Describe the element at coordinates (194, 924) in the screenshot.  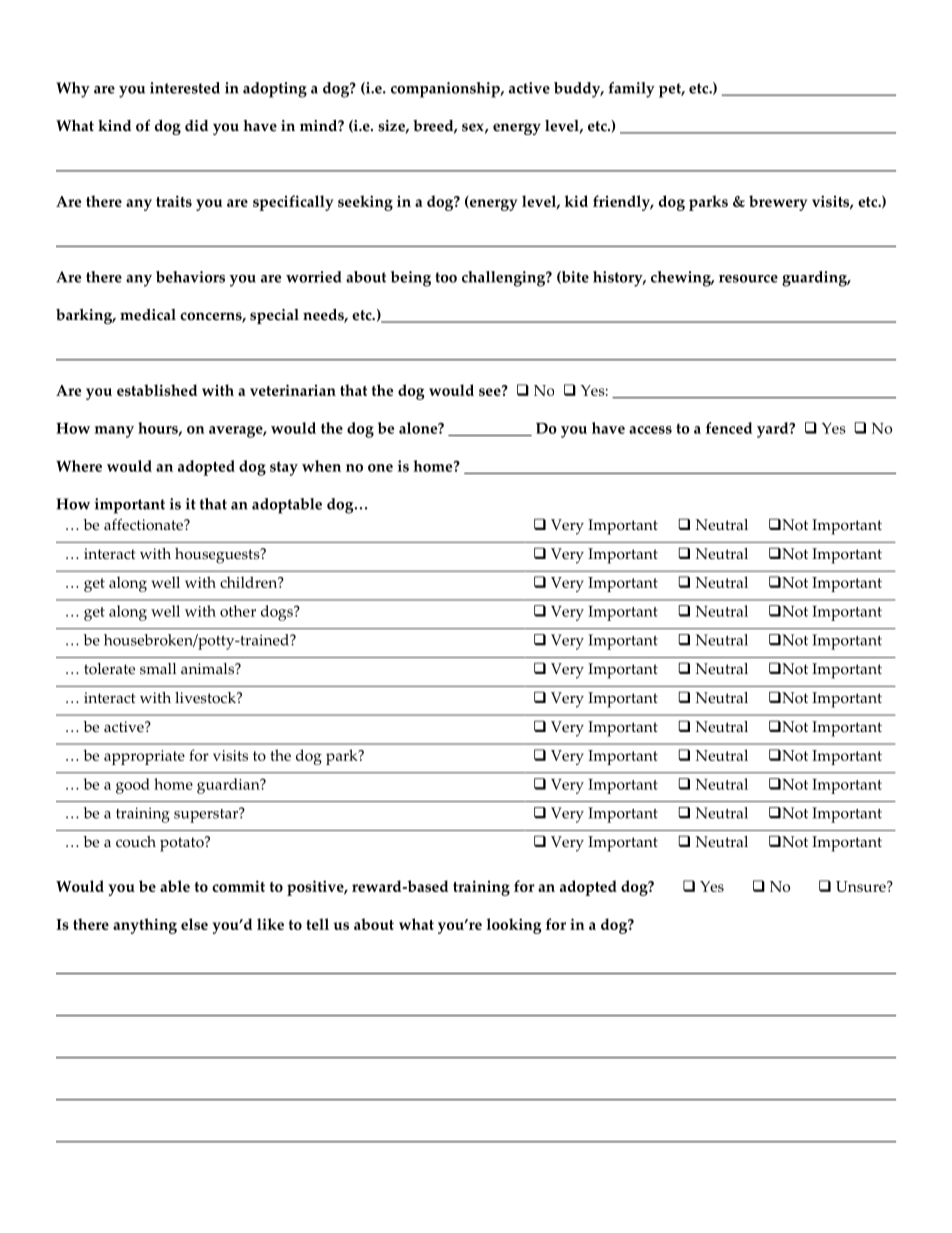
I see `else` at that location.
